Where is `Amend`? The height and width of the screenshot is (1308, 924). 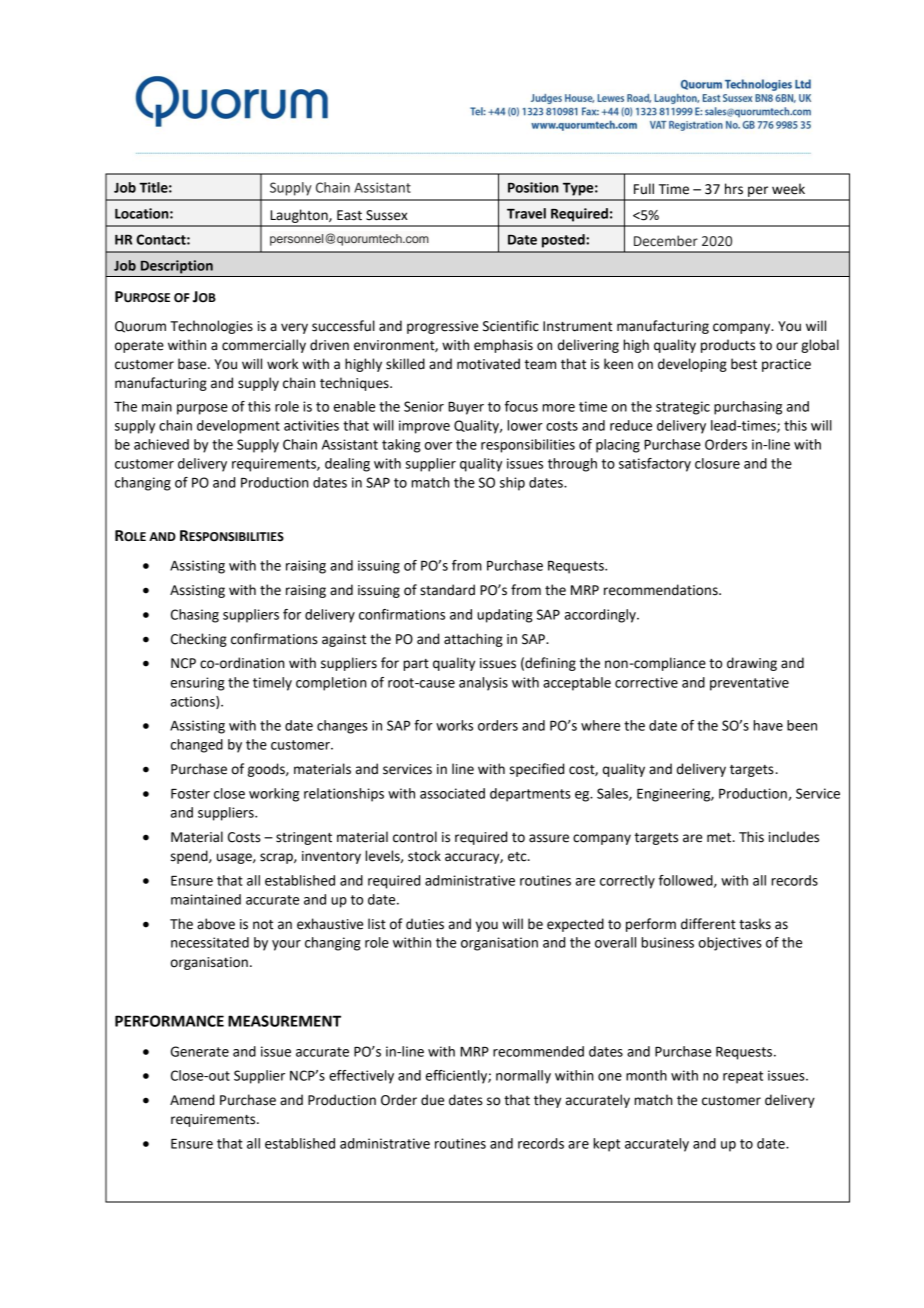 Amend is located at coordinates (192, 1100).
